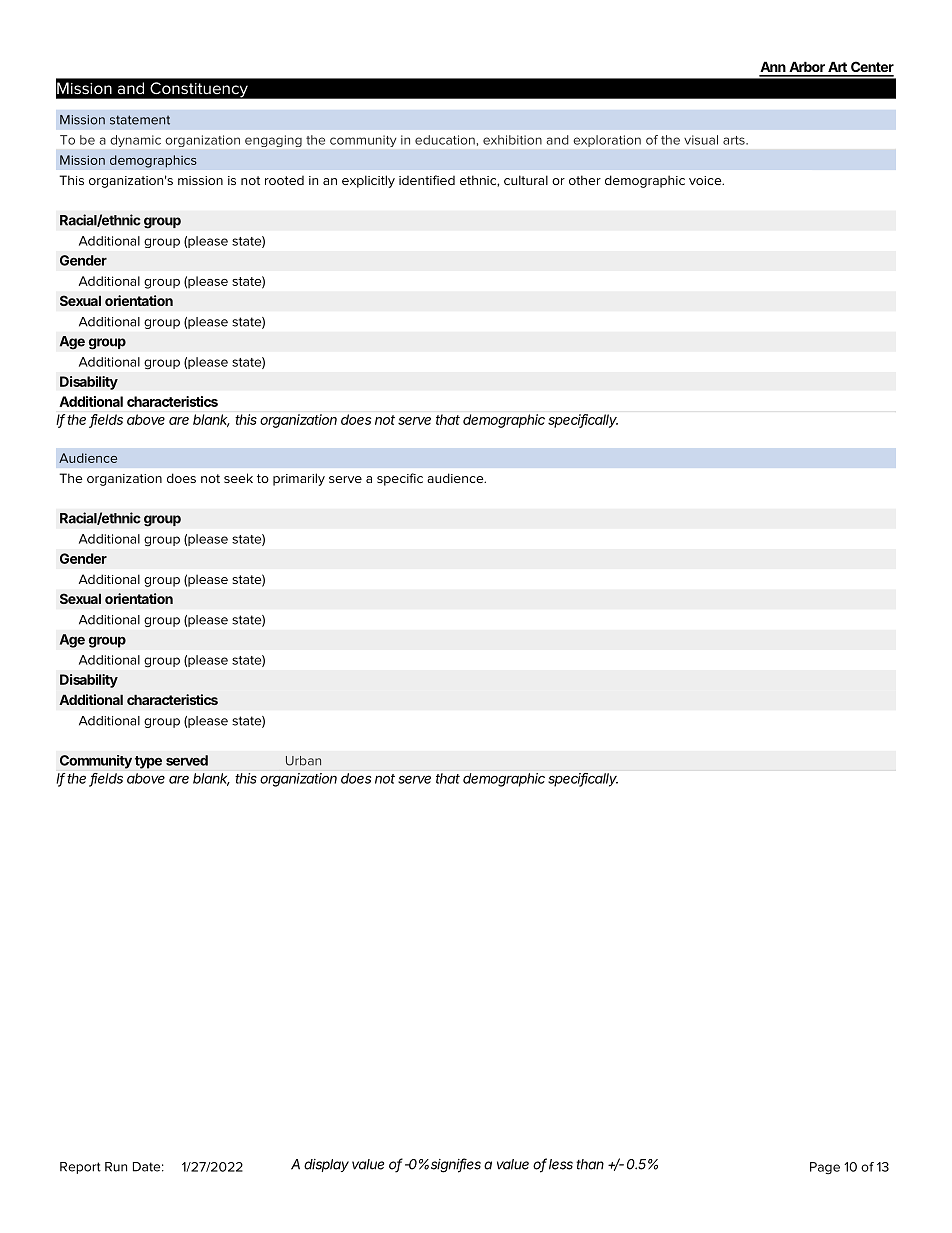 This screenshot has height=1233, width=952. What do you see at coordinates (825, 1168) in the screenshot?
I see `Page` at bounding box center [825, 1168].
